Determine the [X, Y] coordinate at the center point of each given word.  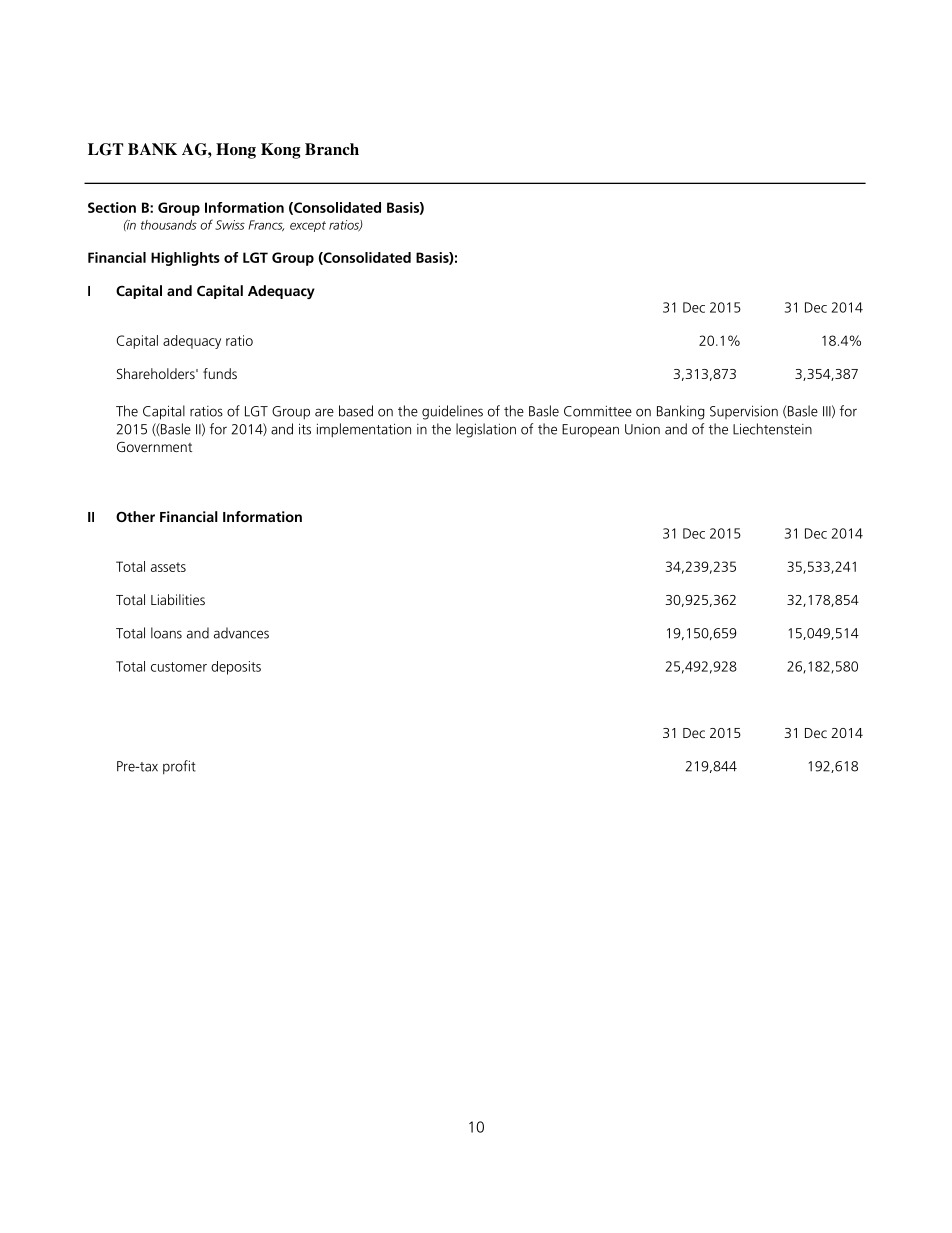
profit [179, 767]
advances [241, 633]
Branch [332, 149]
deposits [236, 668]
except [308, 226]
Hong [236, 151]
